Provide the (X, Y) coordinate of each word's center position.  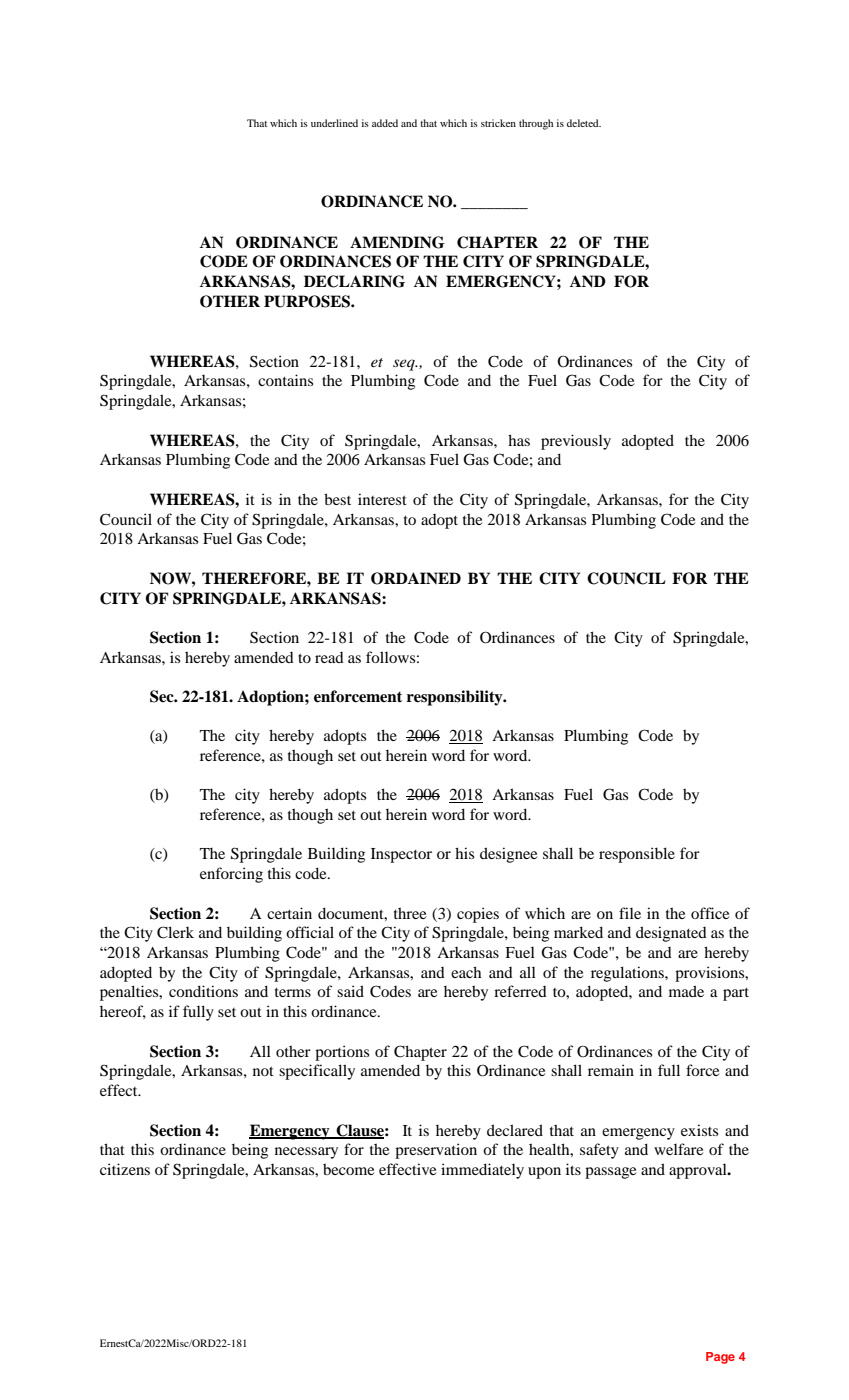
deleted (584, 123)
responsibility (456, 698)
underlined (334, 123)
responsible (637, 855)
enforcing (231, 875)
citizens (125, 1169)
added (385, 123)
